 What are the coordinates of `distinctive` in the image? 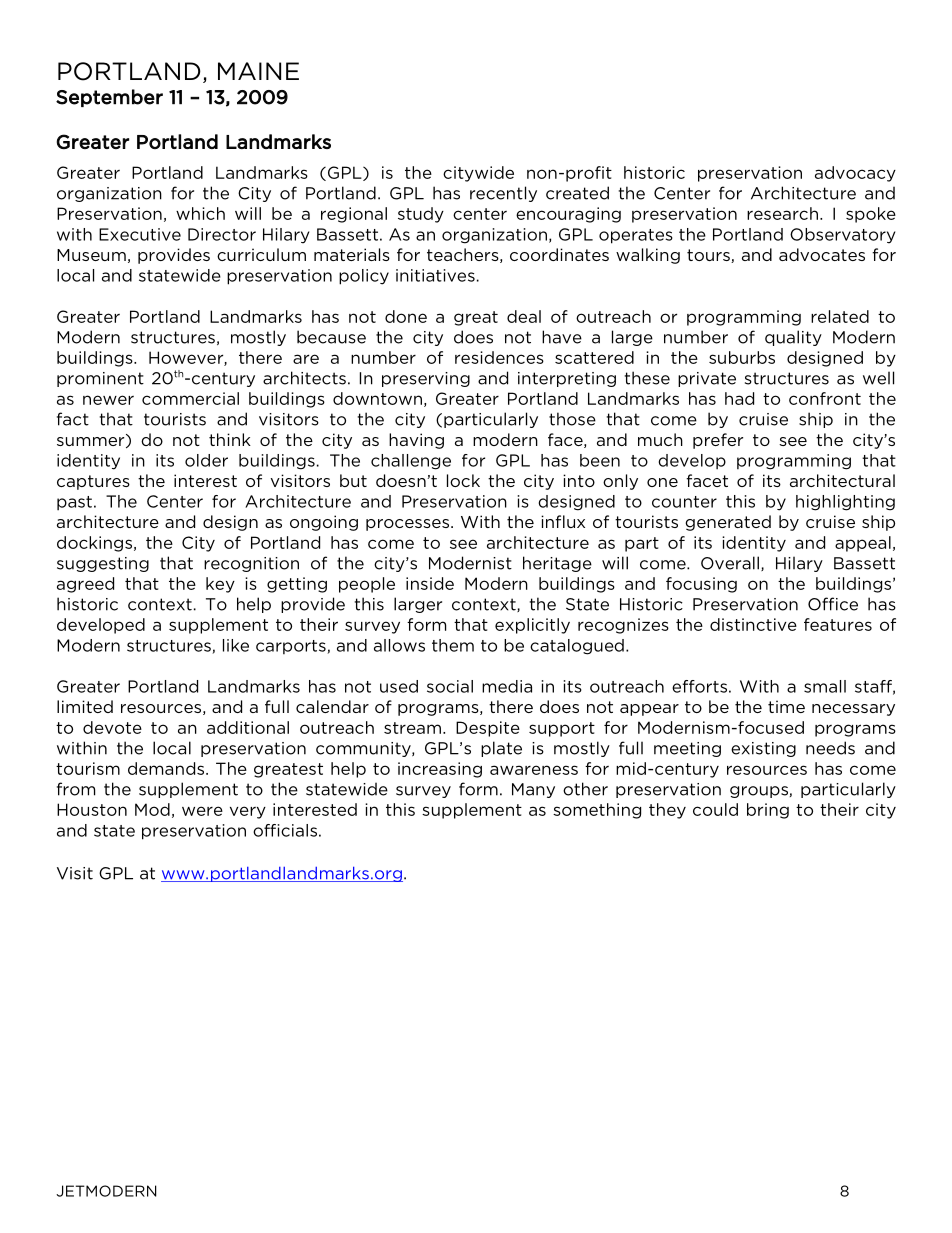 It's located at (753, 624).
